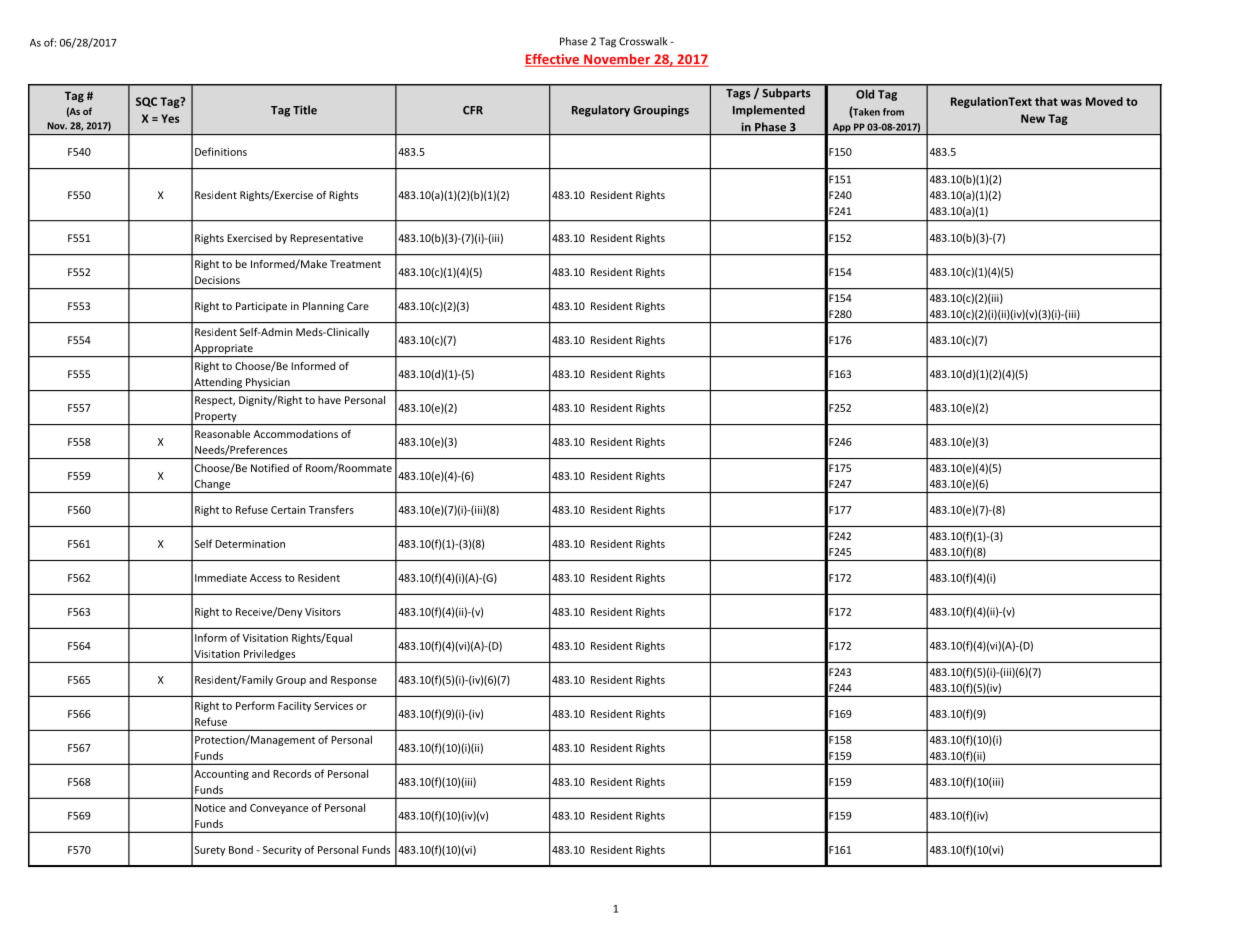  I want to click on November, so click(617, 60).
